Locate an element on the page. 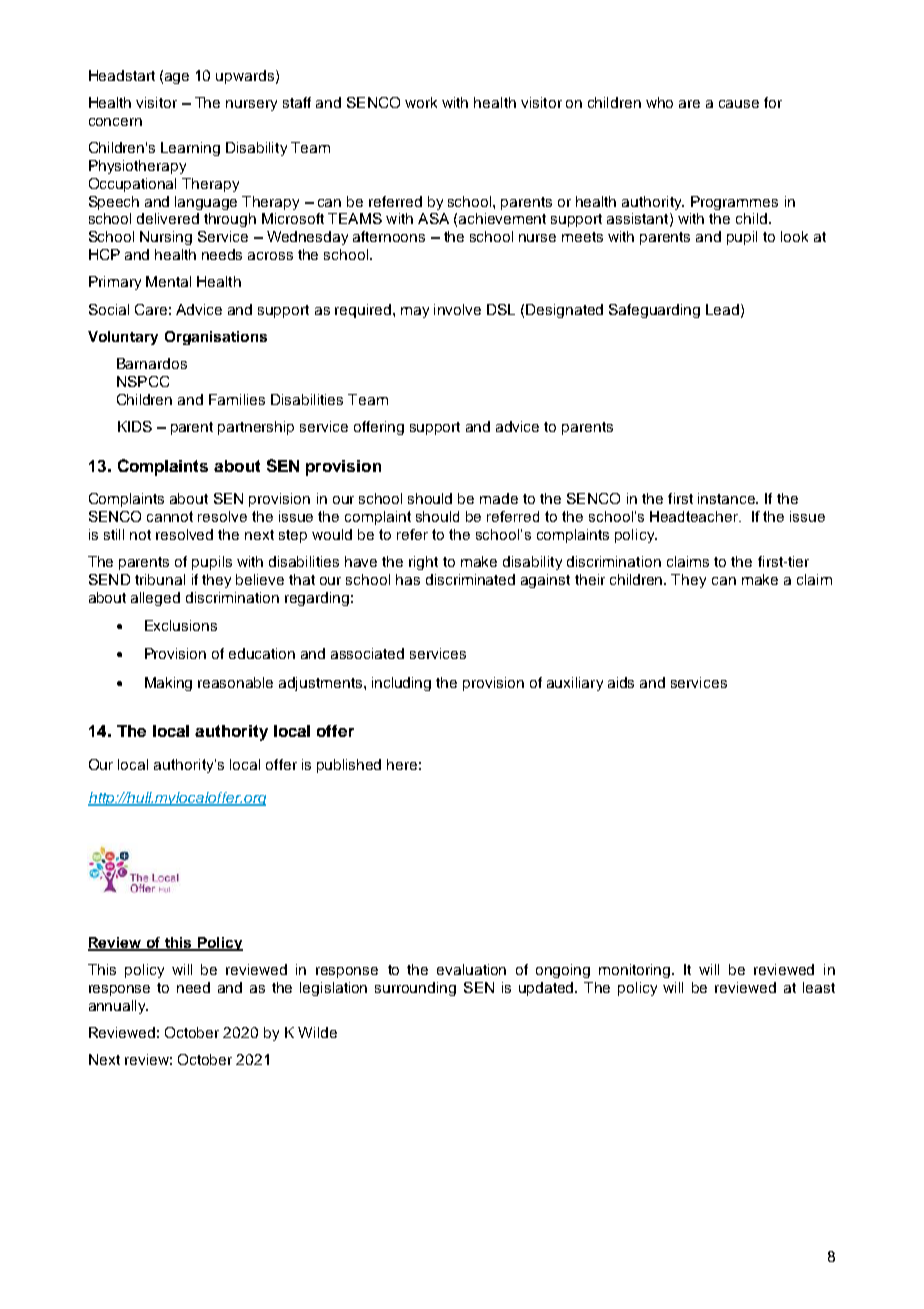  aids is located at coordinates (621, 682).
